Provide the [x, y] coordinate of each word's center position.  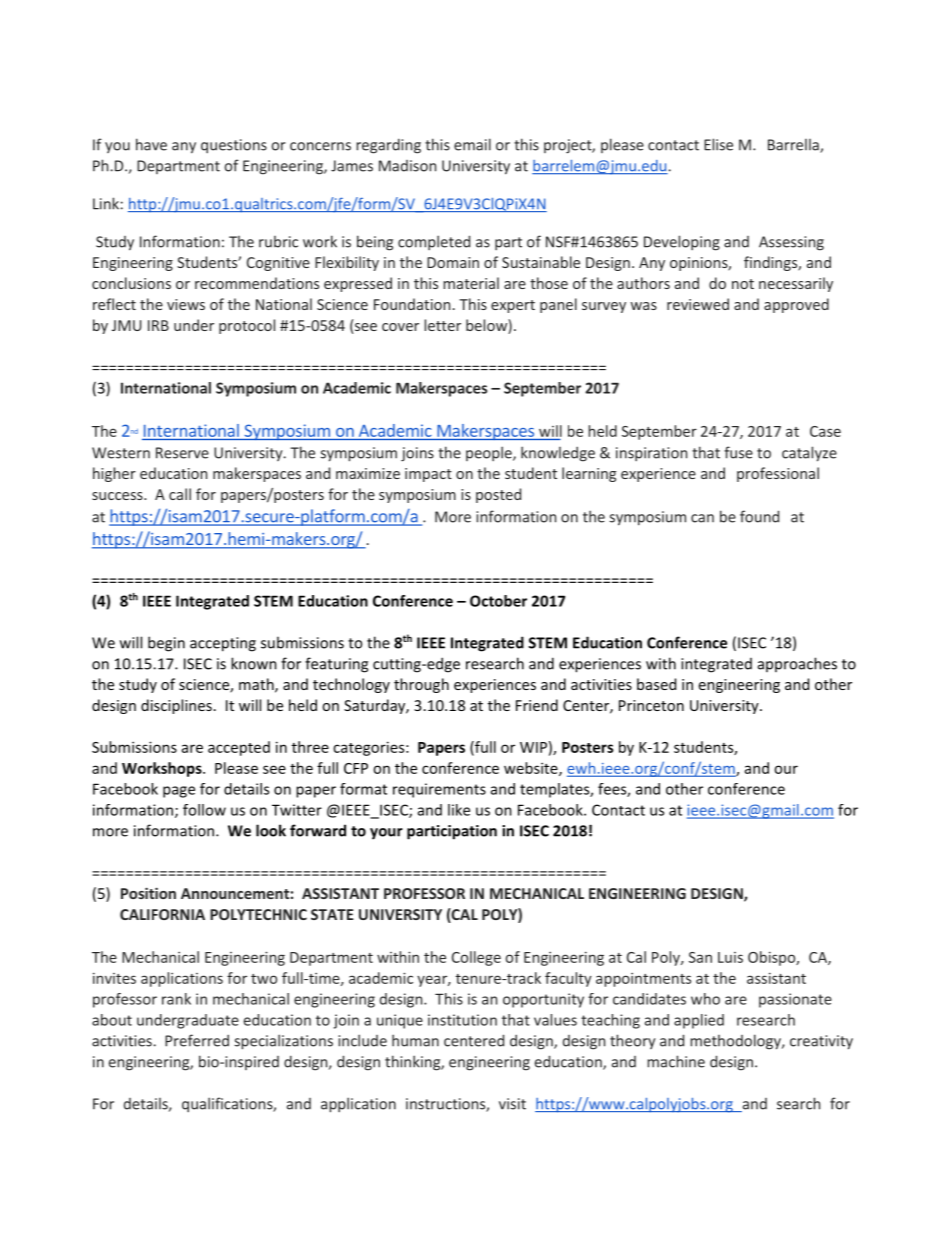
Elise [718, 144]
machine [676, 1061]
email [472, 144]
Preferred [197, 1040]
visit [512, 1104]
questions [234, 146]
